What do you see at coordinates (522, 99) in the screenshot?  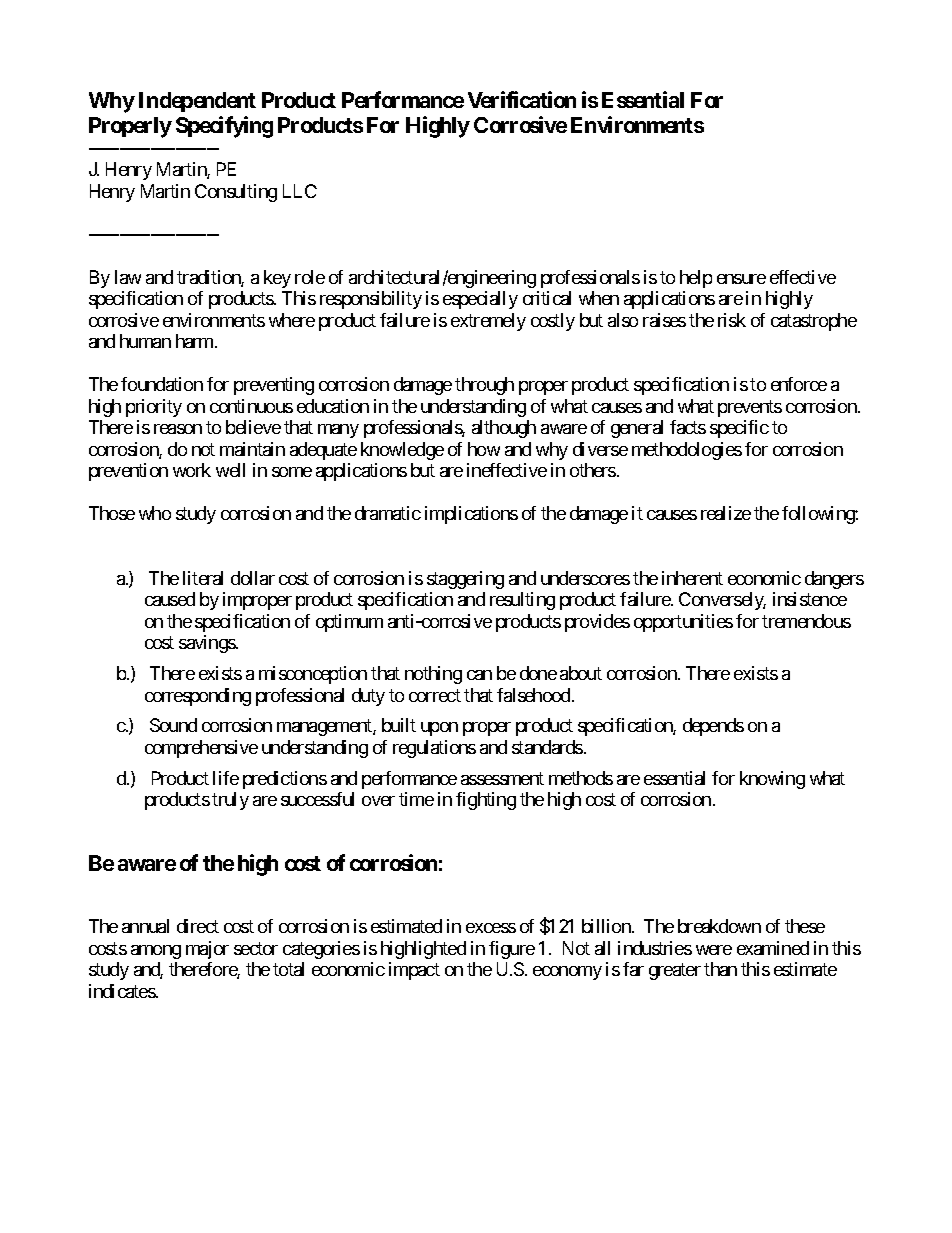 I see `Verification` at bounding box center [522, 99].
